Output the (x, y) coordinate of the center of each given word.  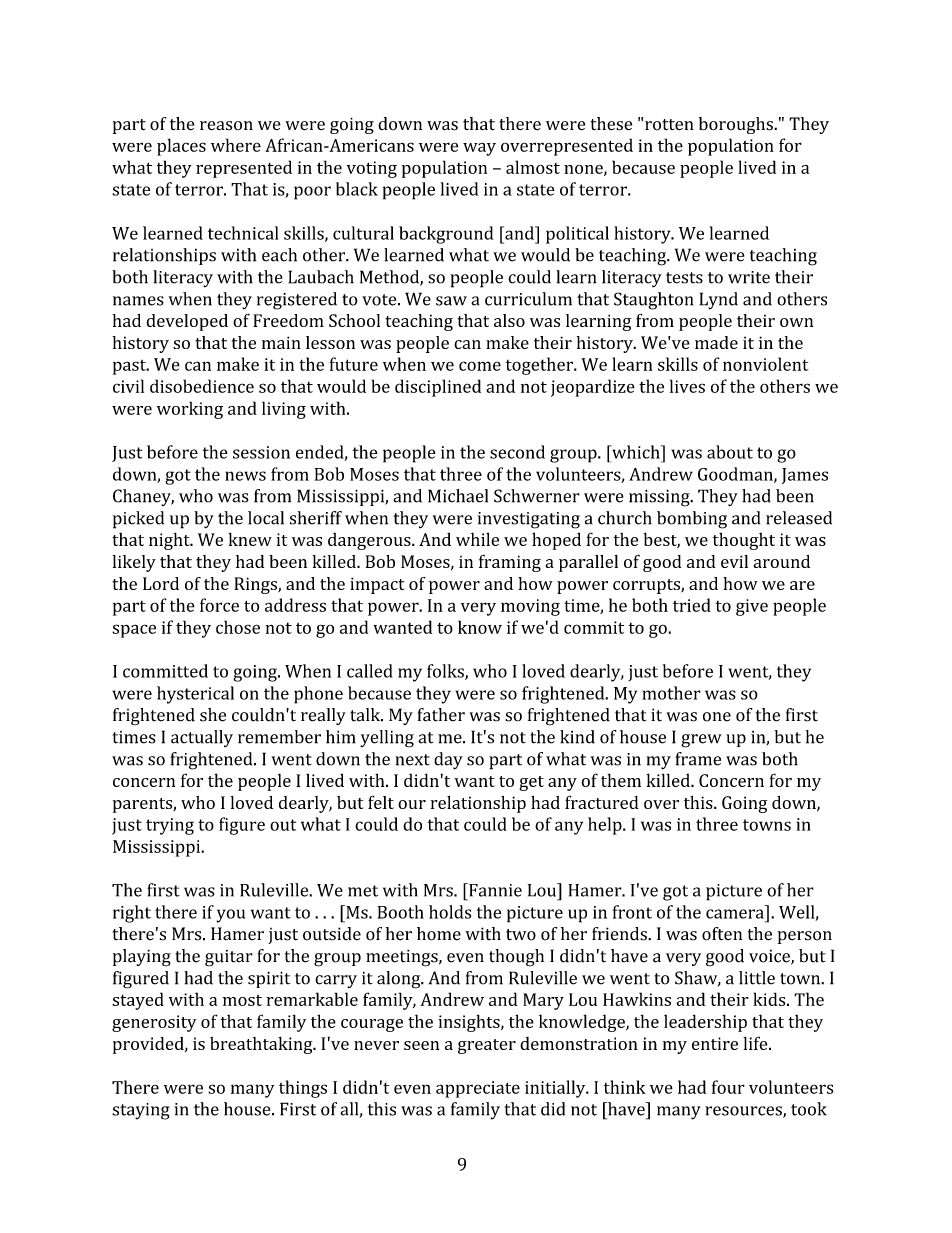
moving (530, 607)
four (728, 1087)
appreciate (478, 1089)
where (236, 145)
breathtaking (262, 1045)
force (219, 605)
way (479, 149)
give (752, 607)
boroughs (737, 125)
